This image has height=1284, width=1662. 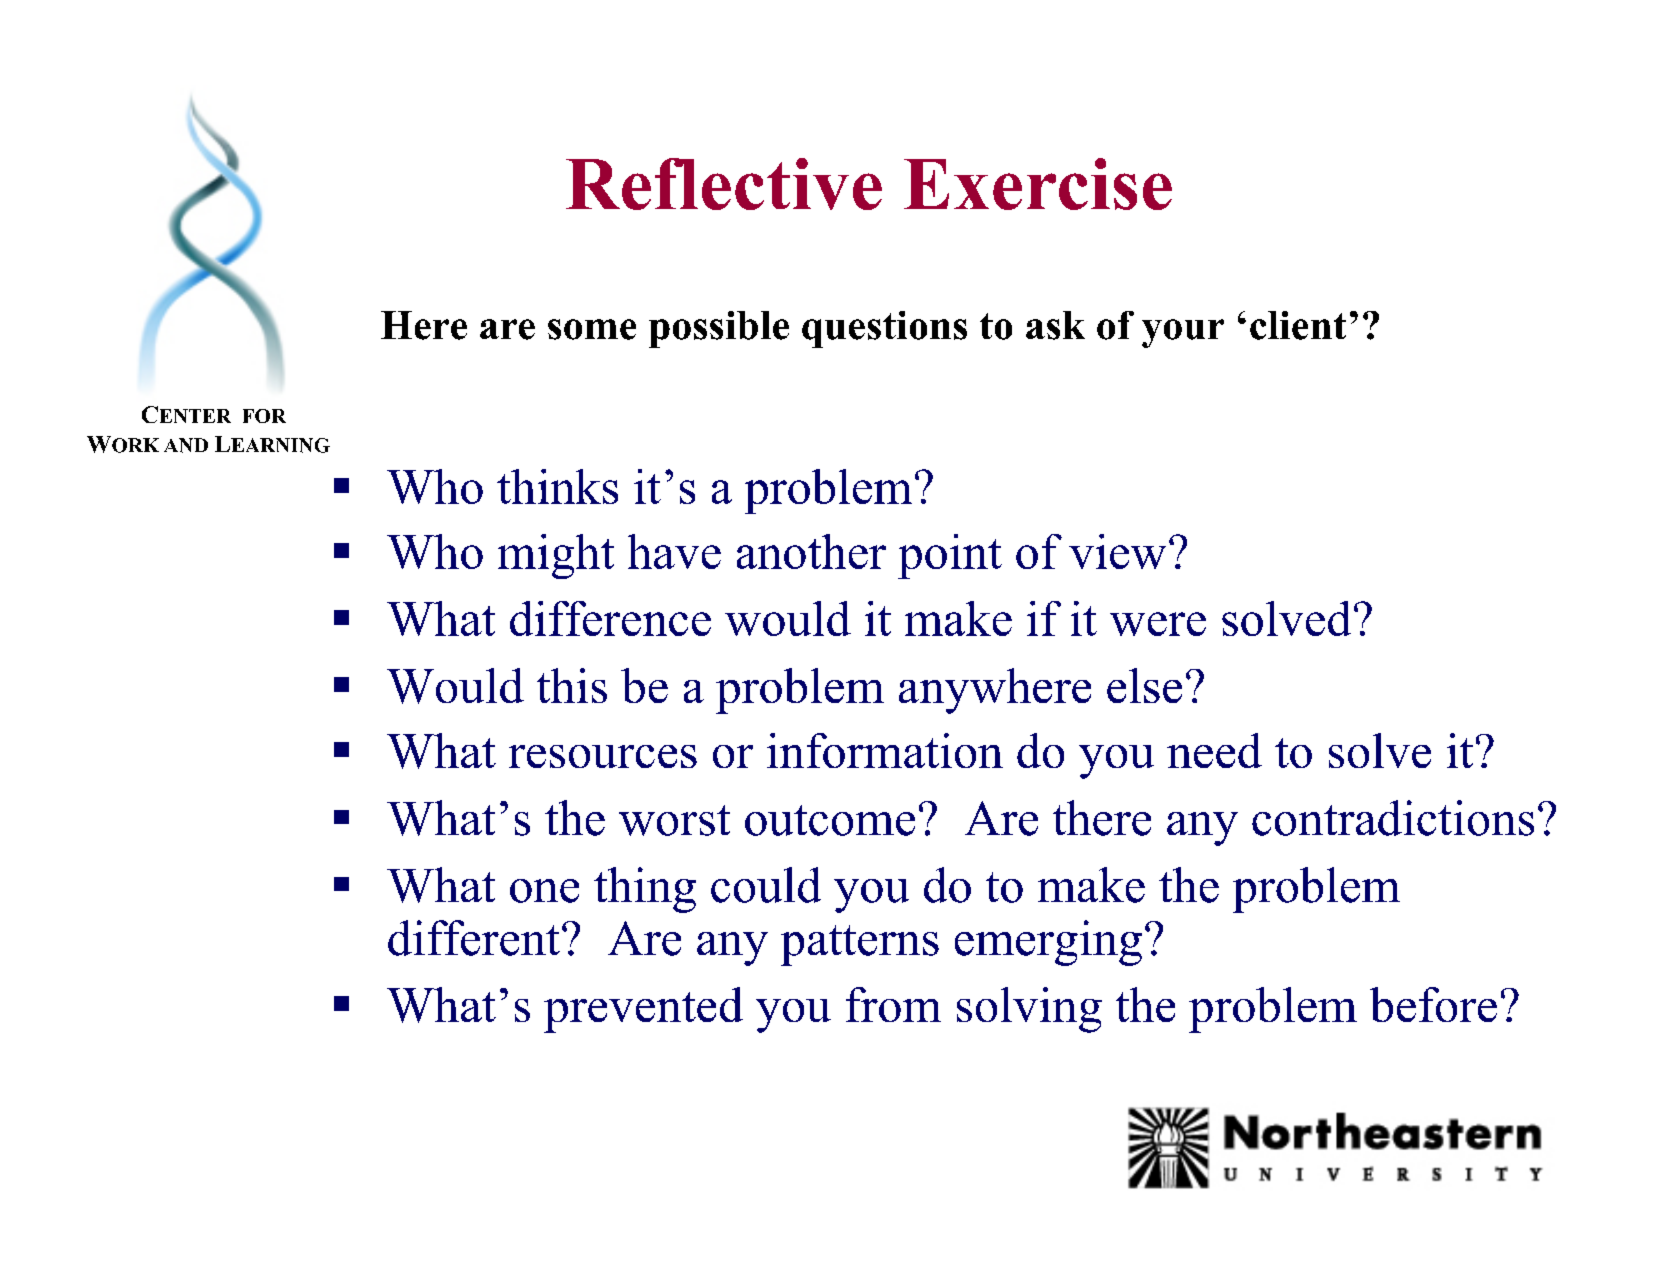 I want to click on view, so click(x=1117, y=551).
